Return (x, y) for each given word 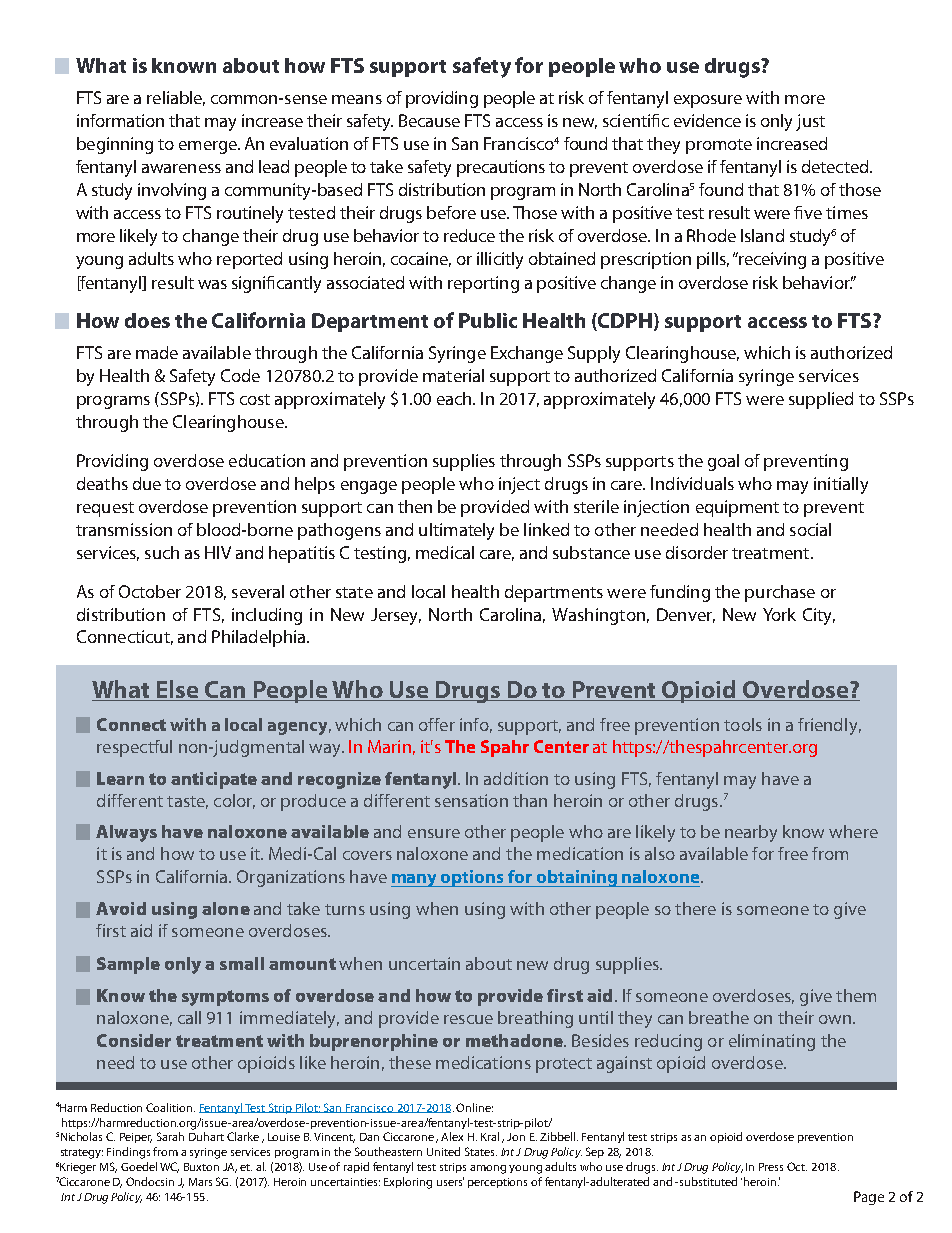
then (415, 506)
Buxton (201, 1167)
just (810, 122)
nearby (751, 833)
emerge (209, 147)
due (147, 483)
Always (126, 833)
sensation (471, 800)
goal (723, 462)
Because (429, 120)
